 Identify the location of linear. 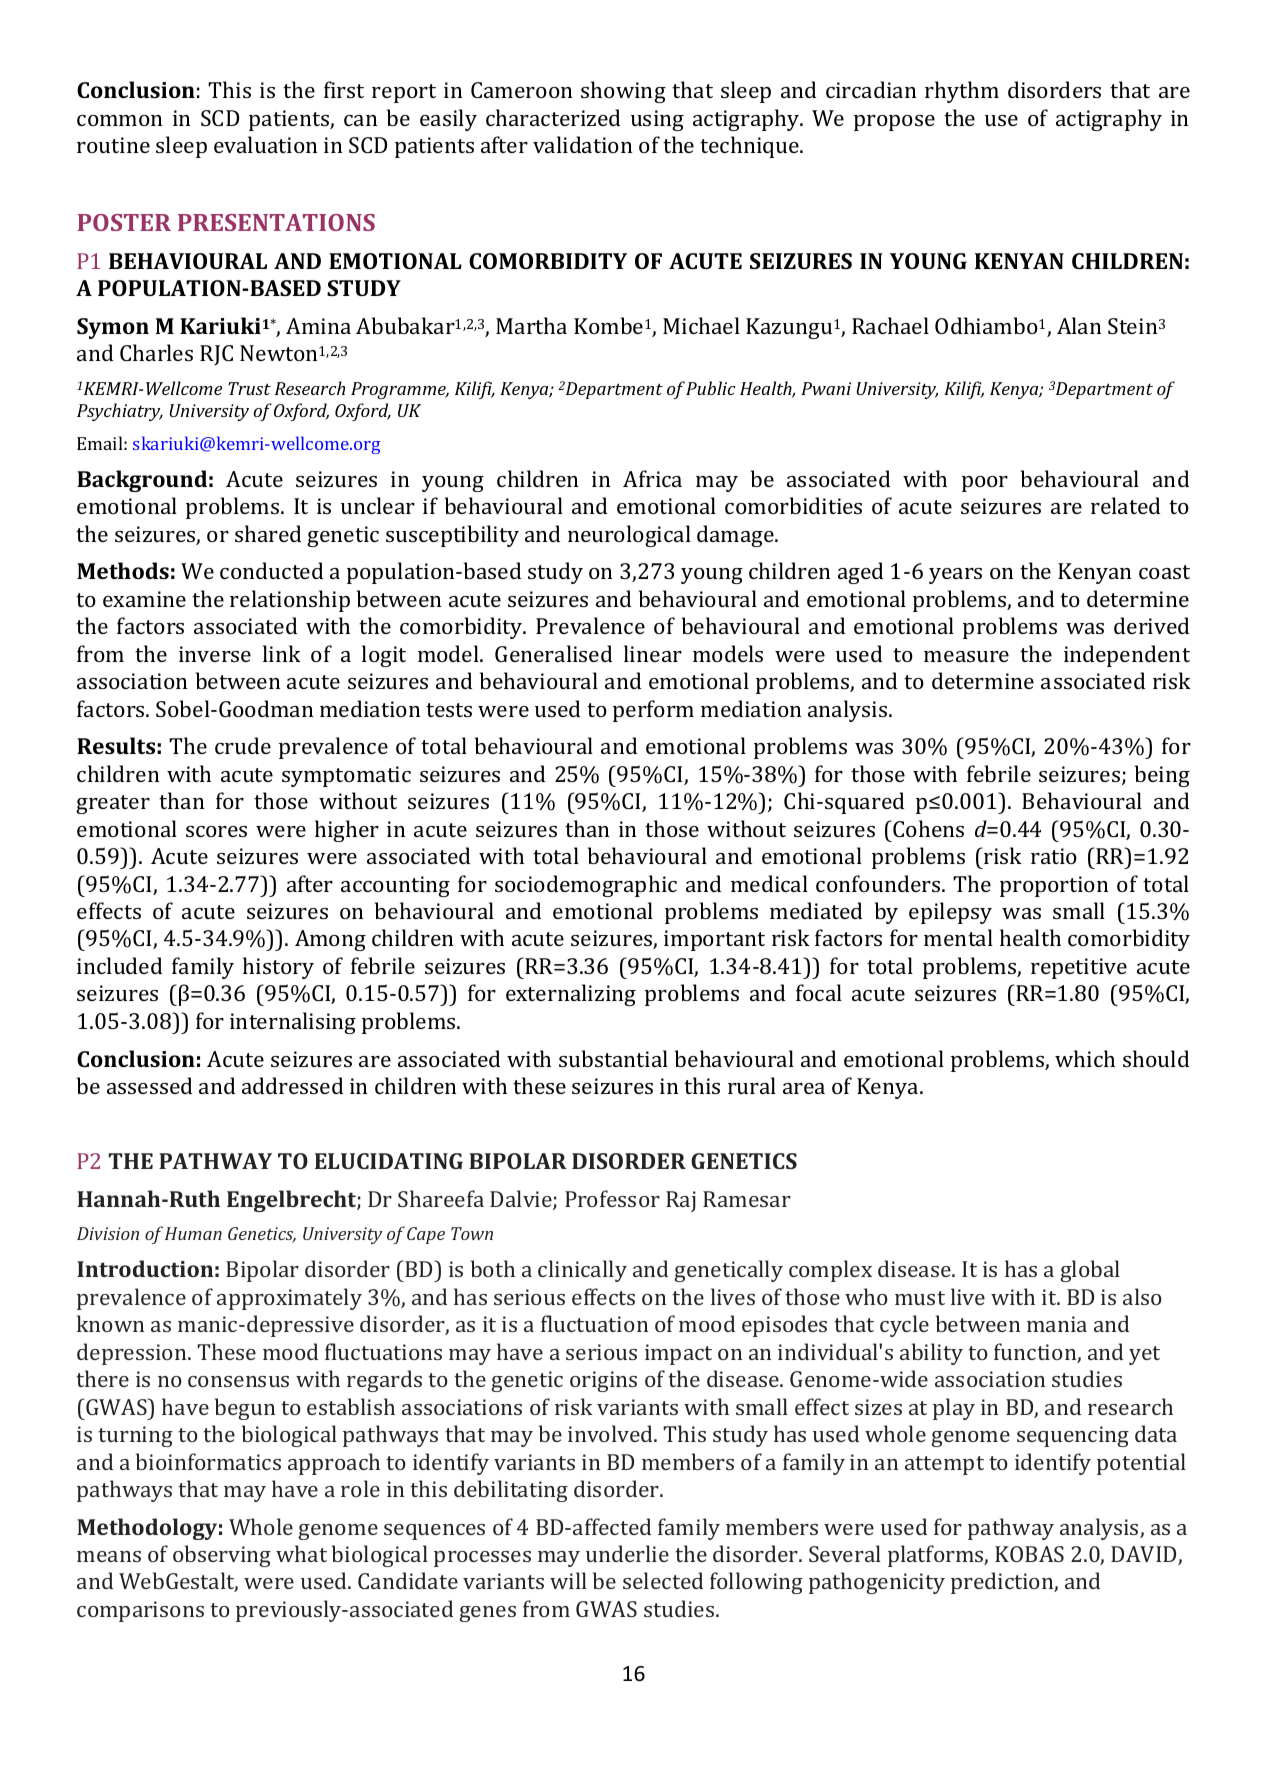
(653, 653).
